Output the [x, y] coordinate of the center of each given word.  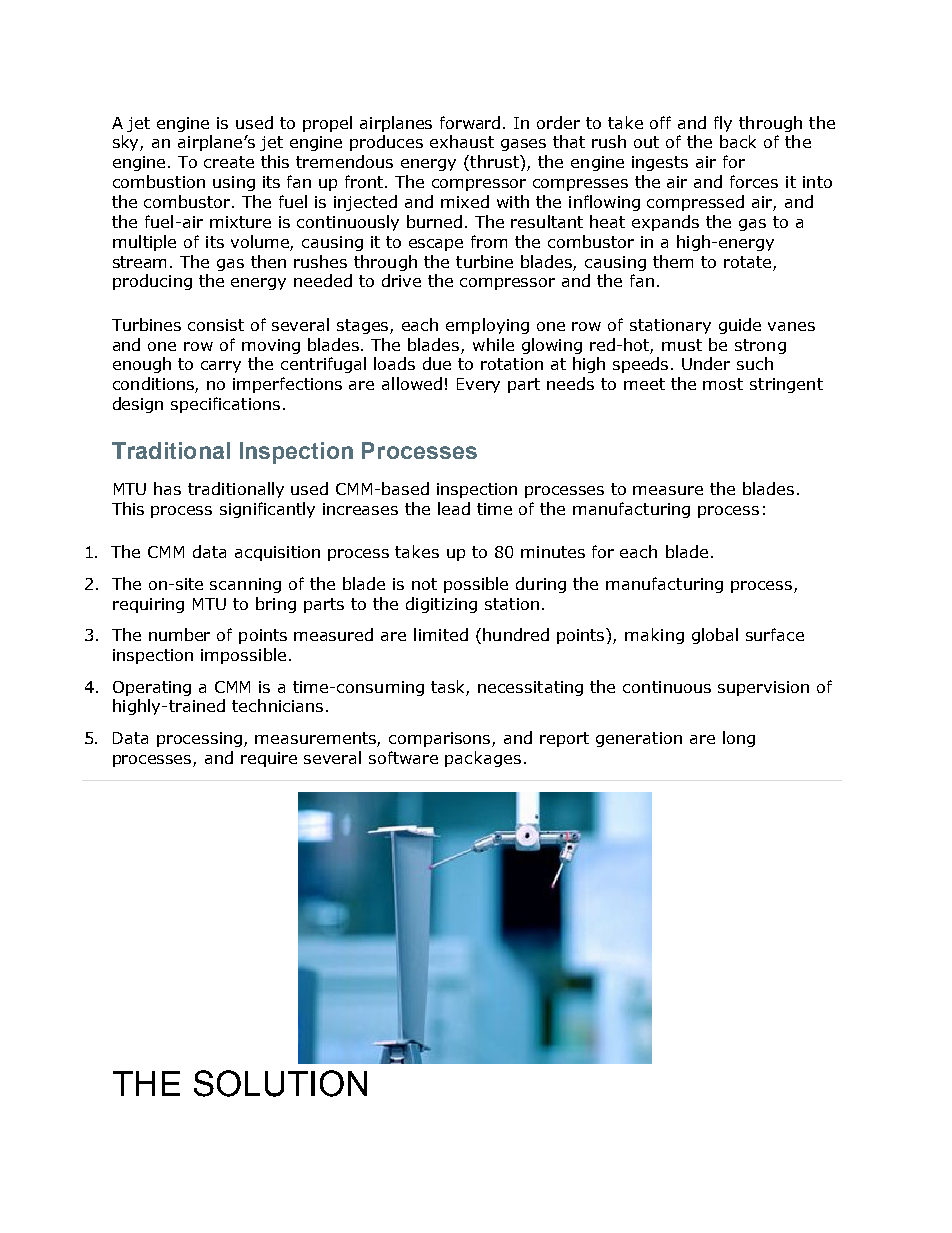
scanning [245, 585]
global [715, 636]
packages [483, 759]
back [738, 141]
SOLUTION [280, 1083]
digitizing [441, 605]
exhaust [462, 141]
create [229, 162]
